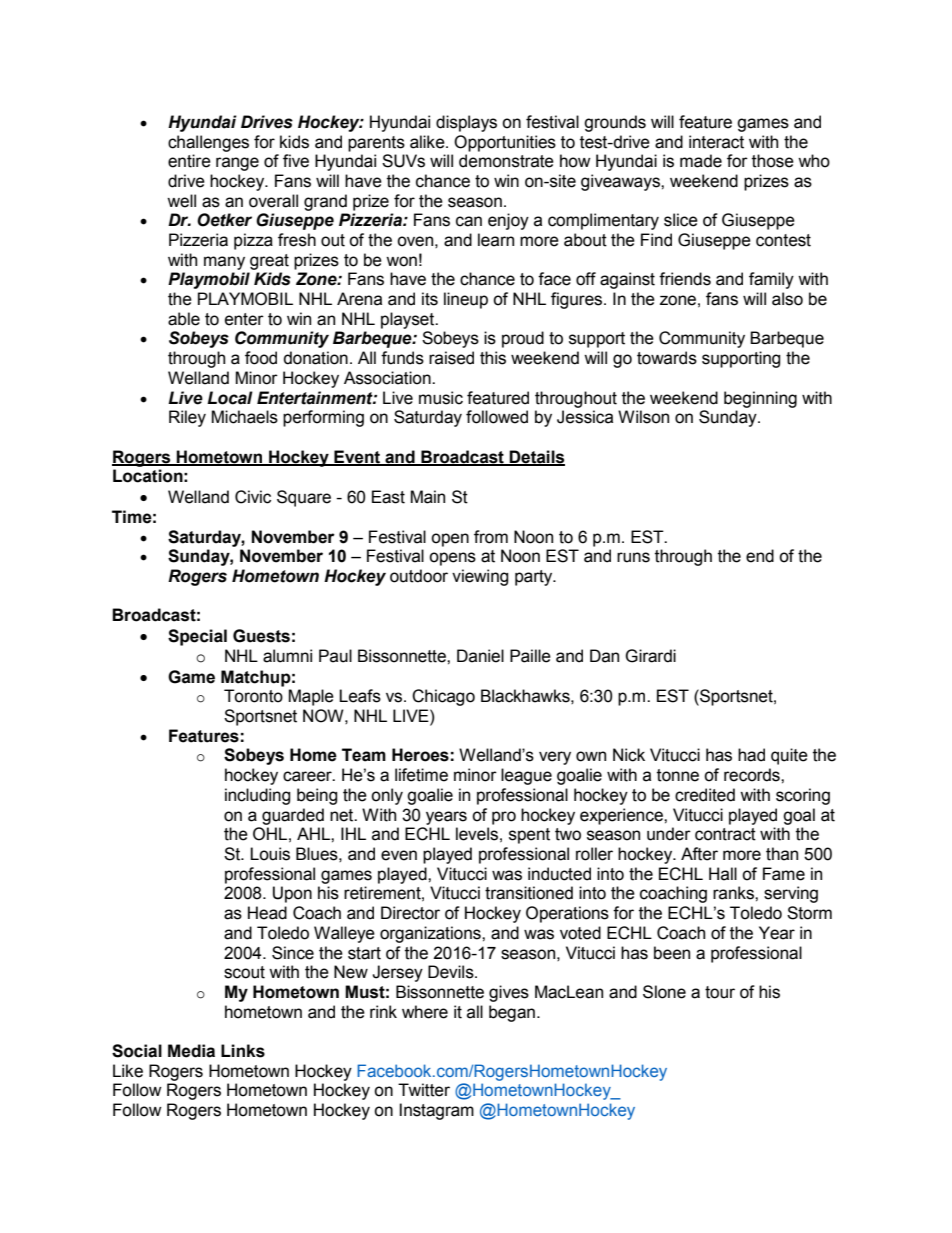 The width and height of the screenshot is (952, 1233). What do you see at coordinates (650, 656) in the screenshot?
I see `Girardi` at bounding box center [650, 656].
